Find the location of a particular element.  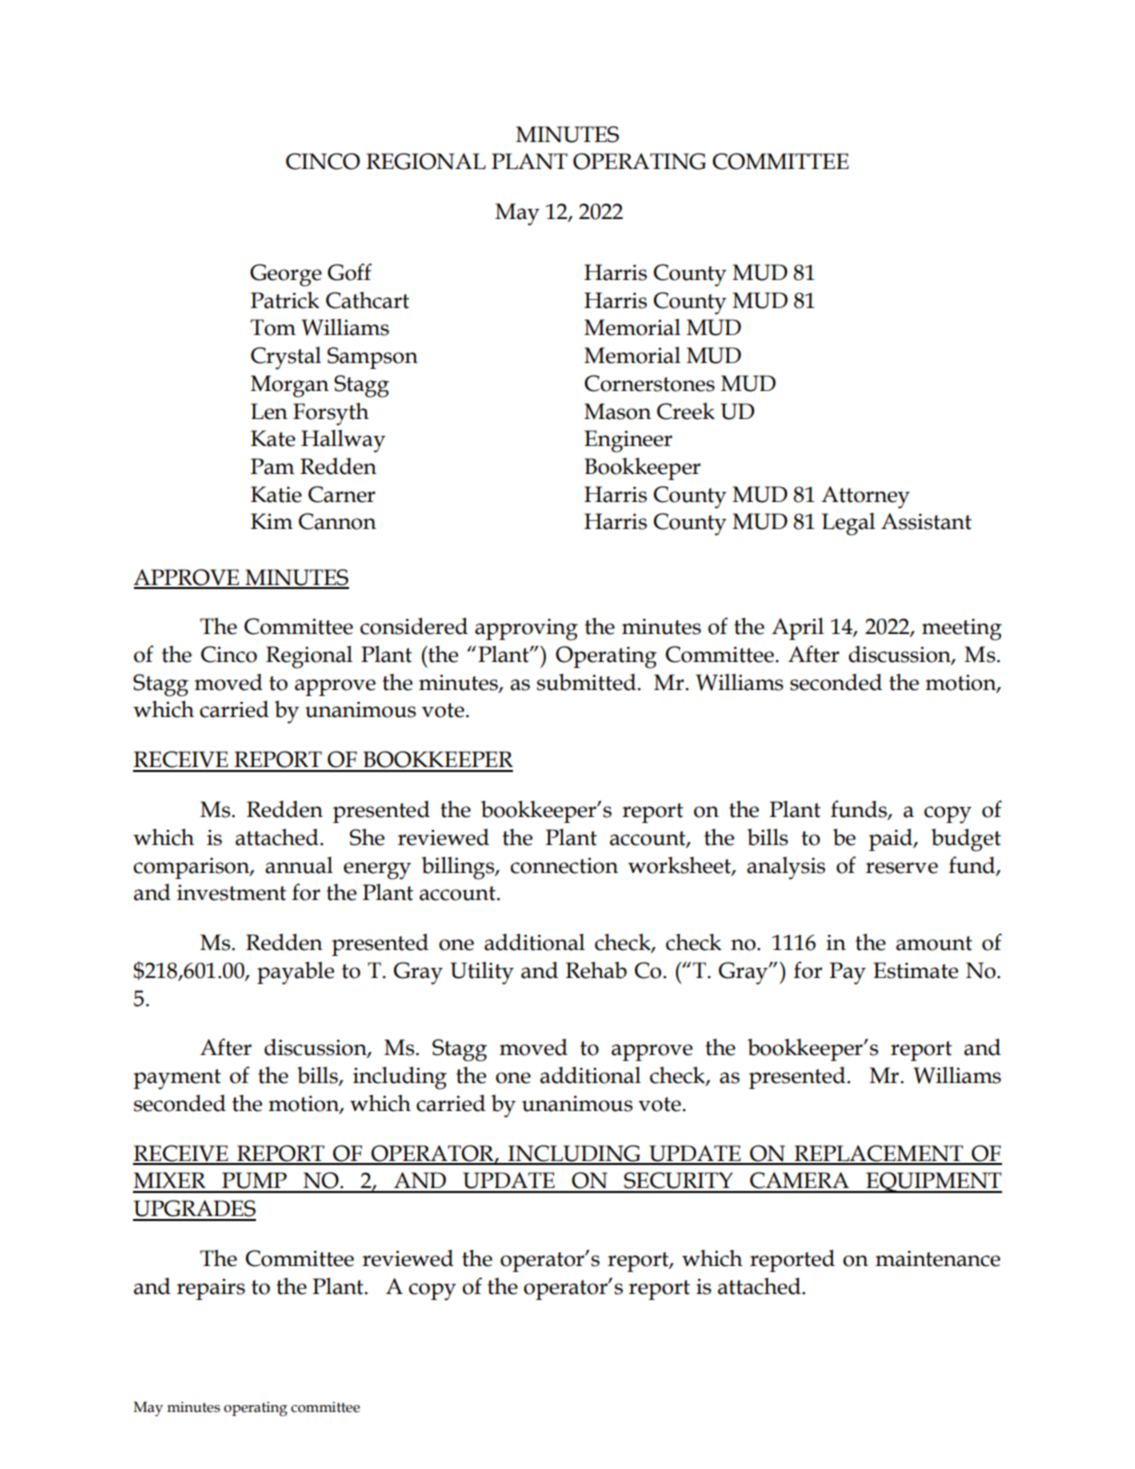

repairs is located at coordinates (211, 1289).
